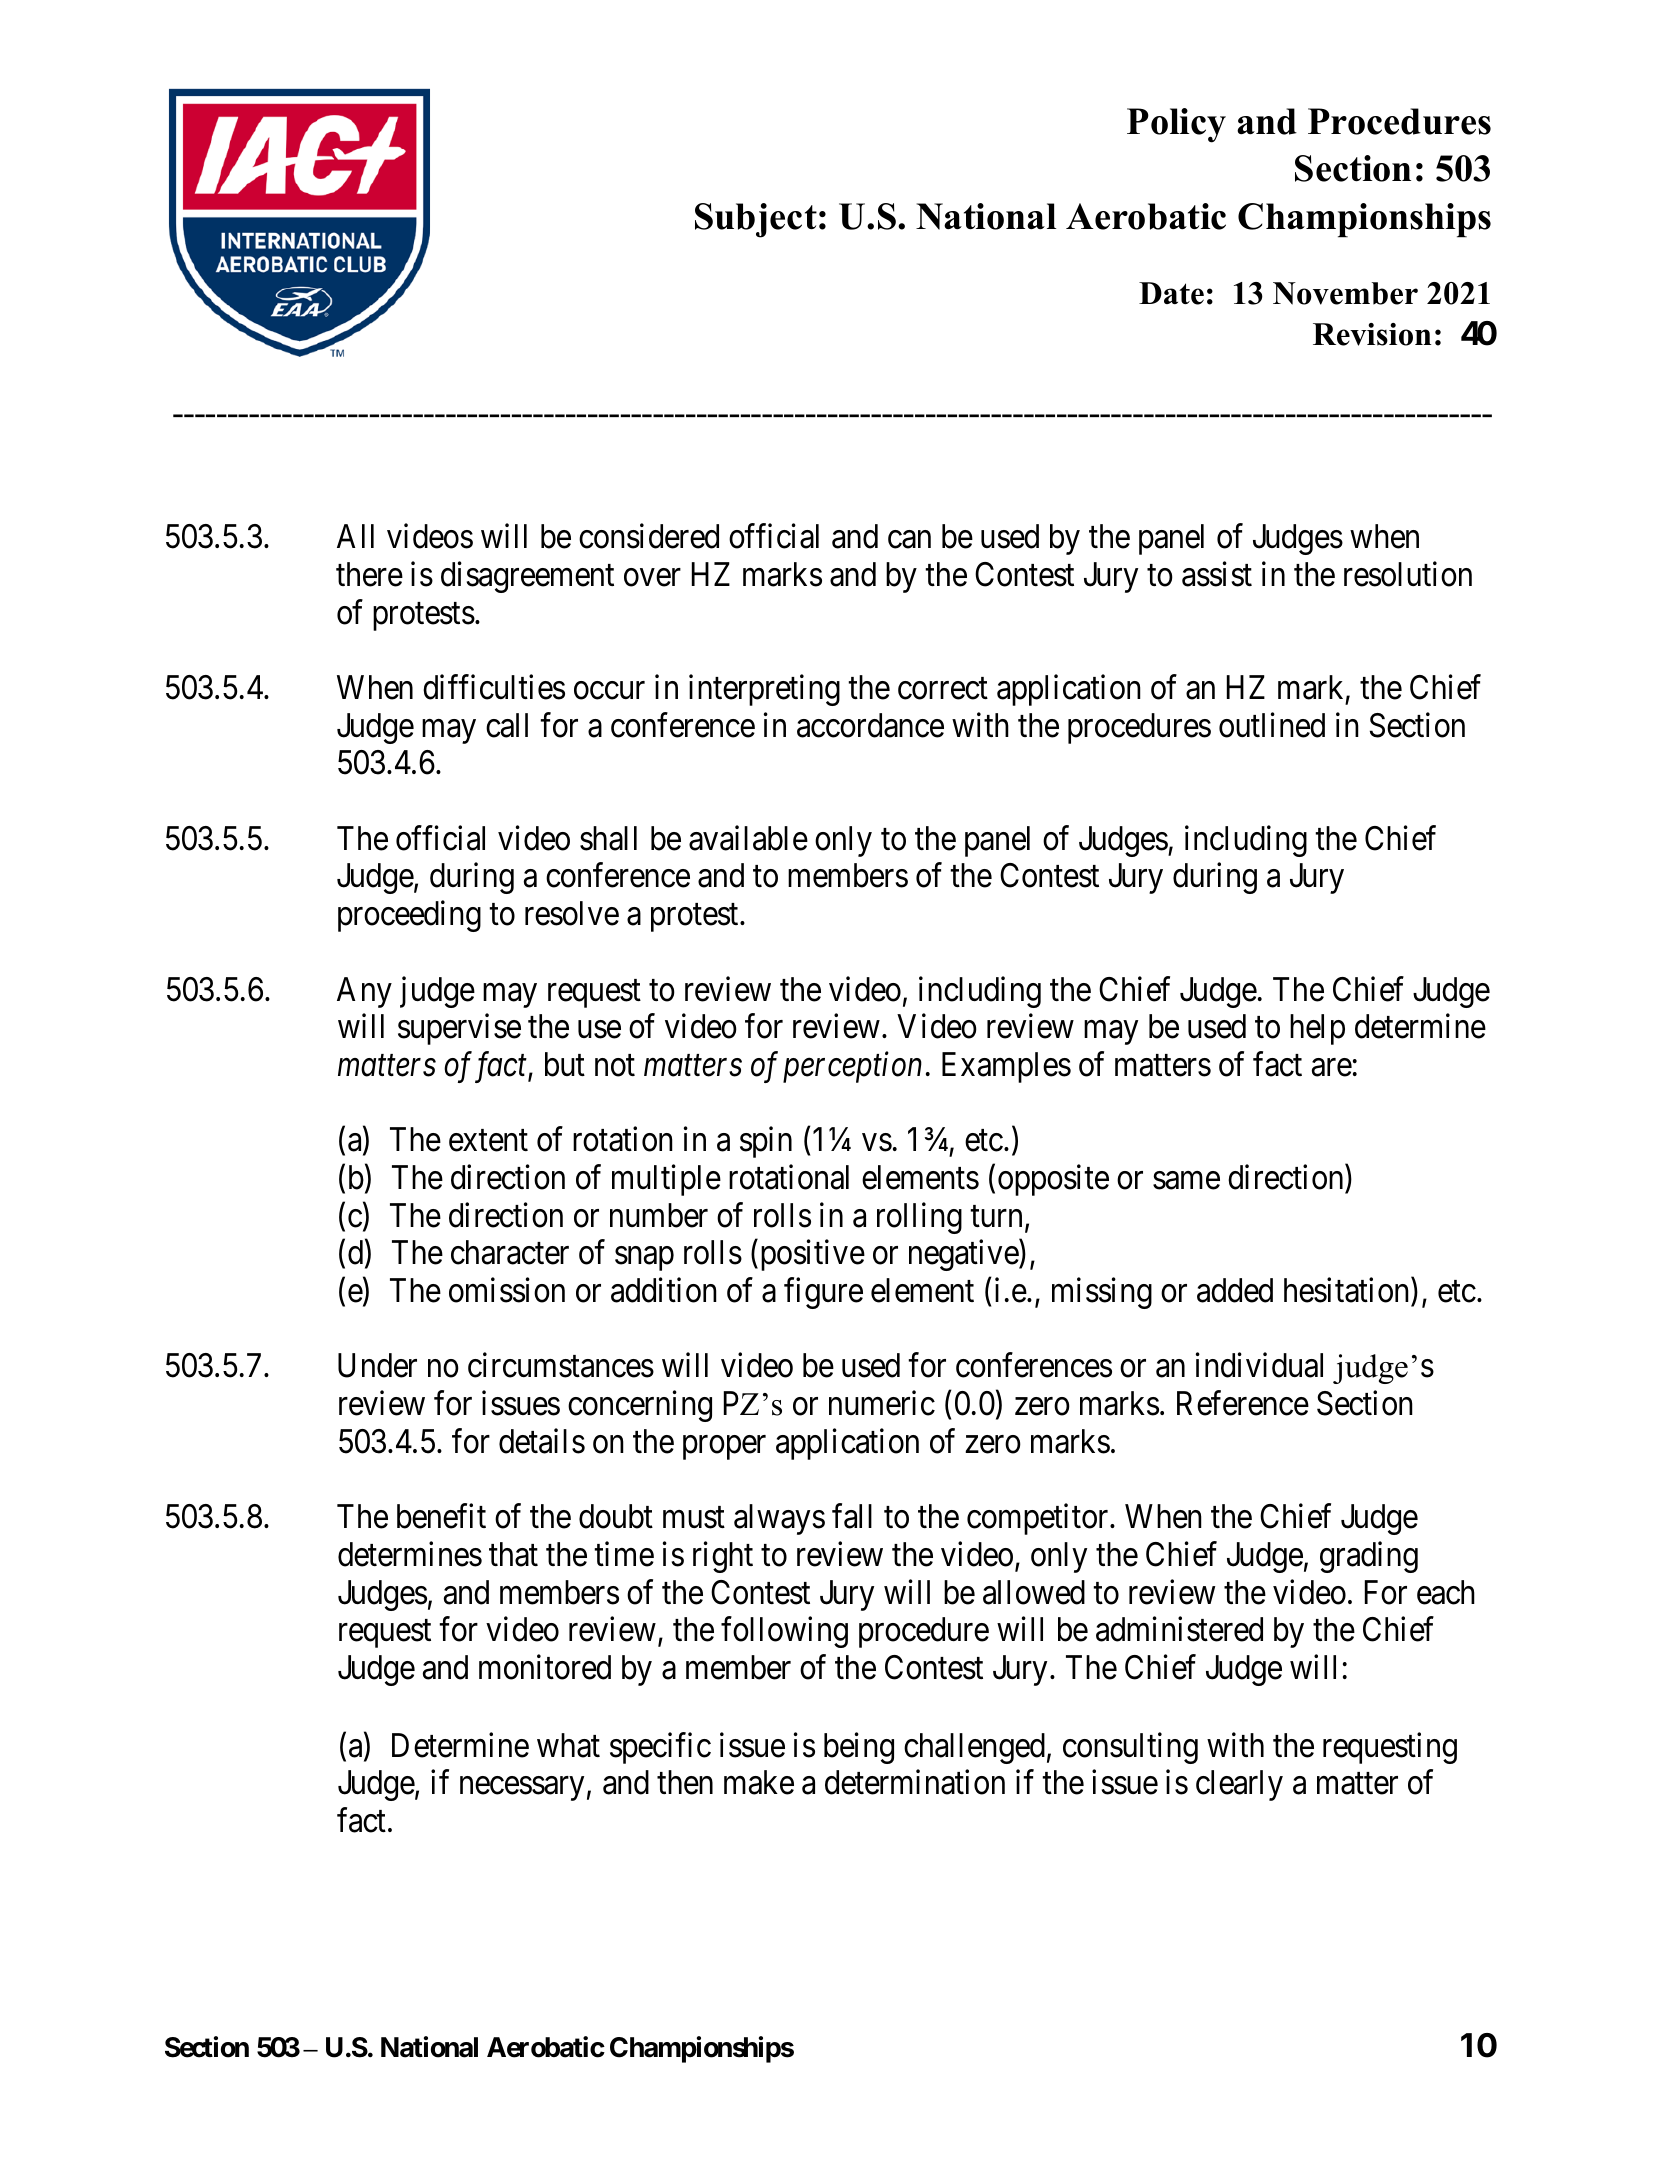  What do you see at coordinates (1176, 125) in the screenshot?
I see `Policy` at bounding box center [1176, 125].
